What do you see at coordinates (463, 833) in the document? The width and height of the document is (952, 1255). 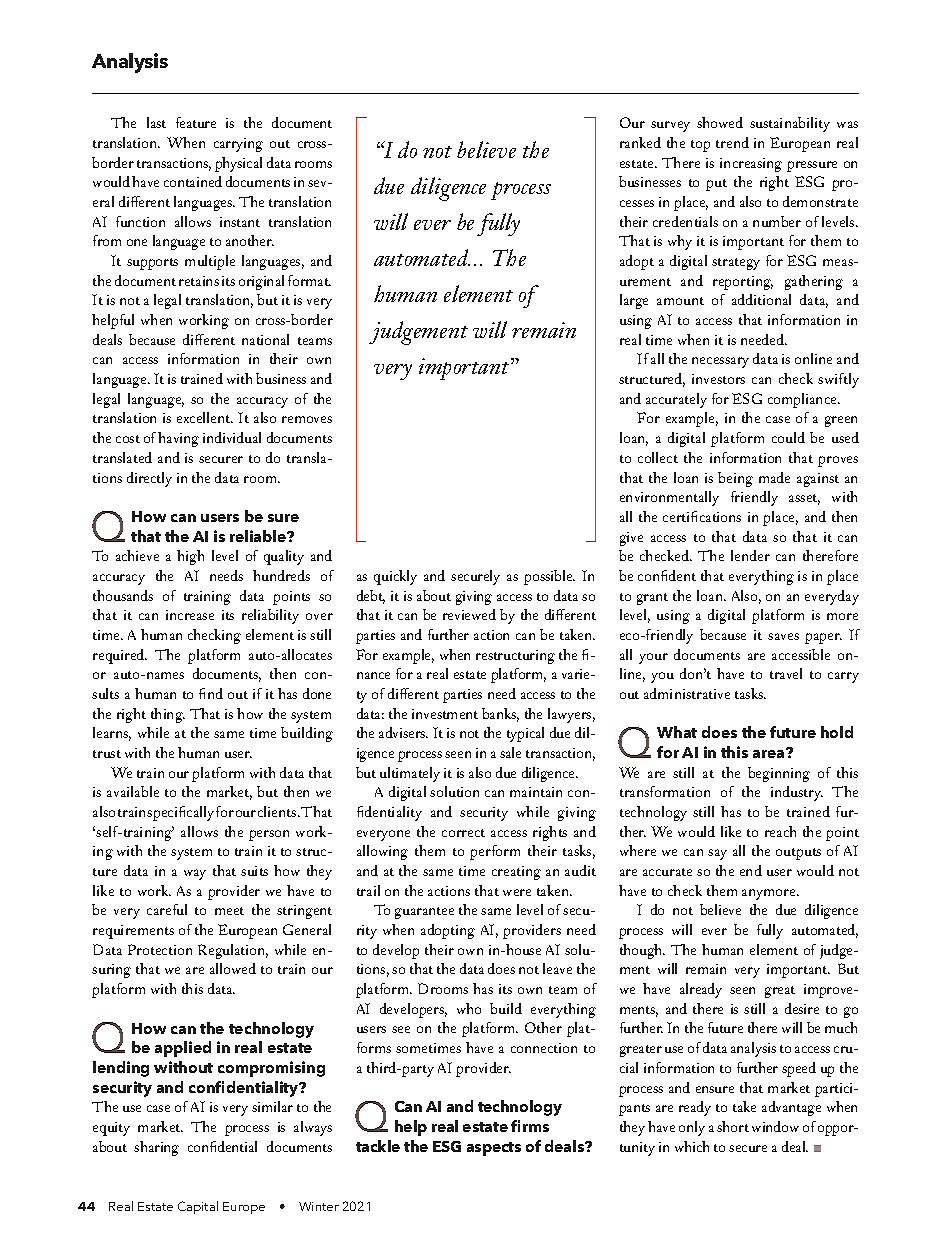 I see `correct` at bounding box center [463, 833].
